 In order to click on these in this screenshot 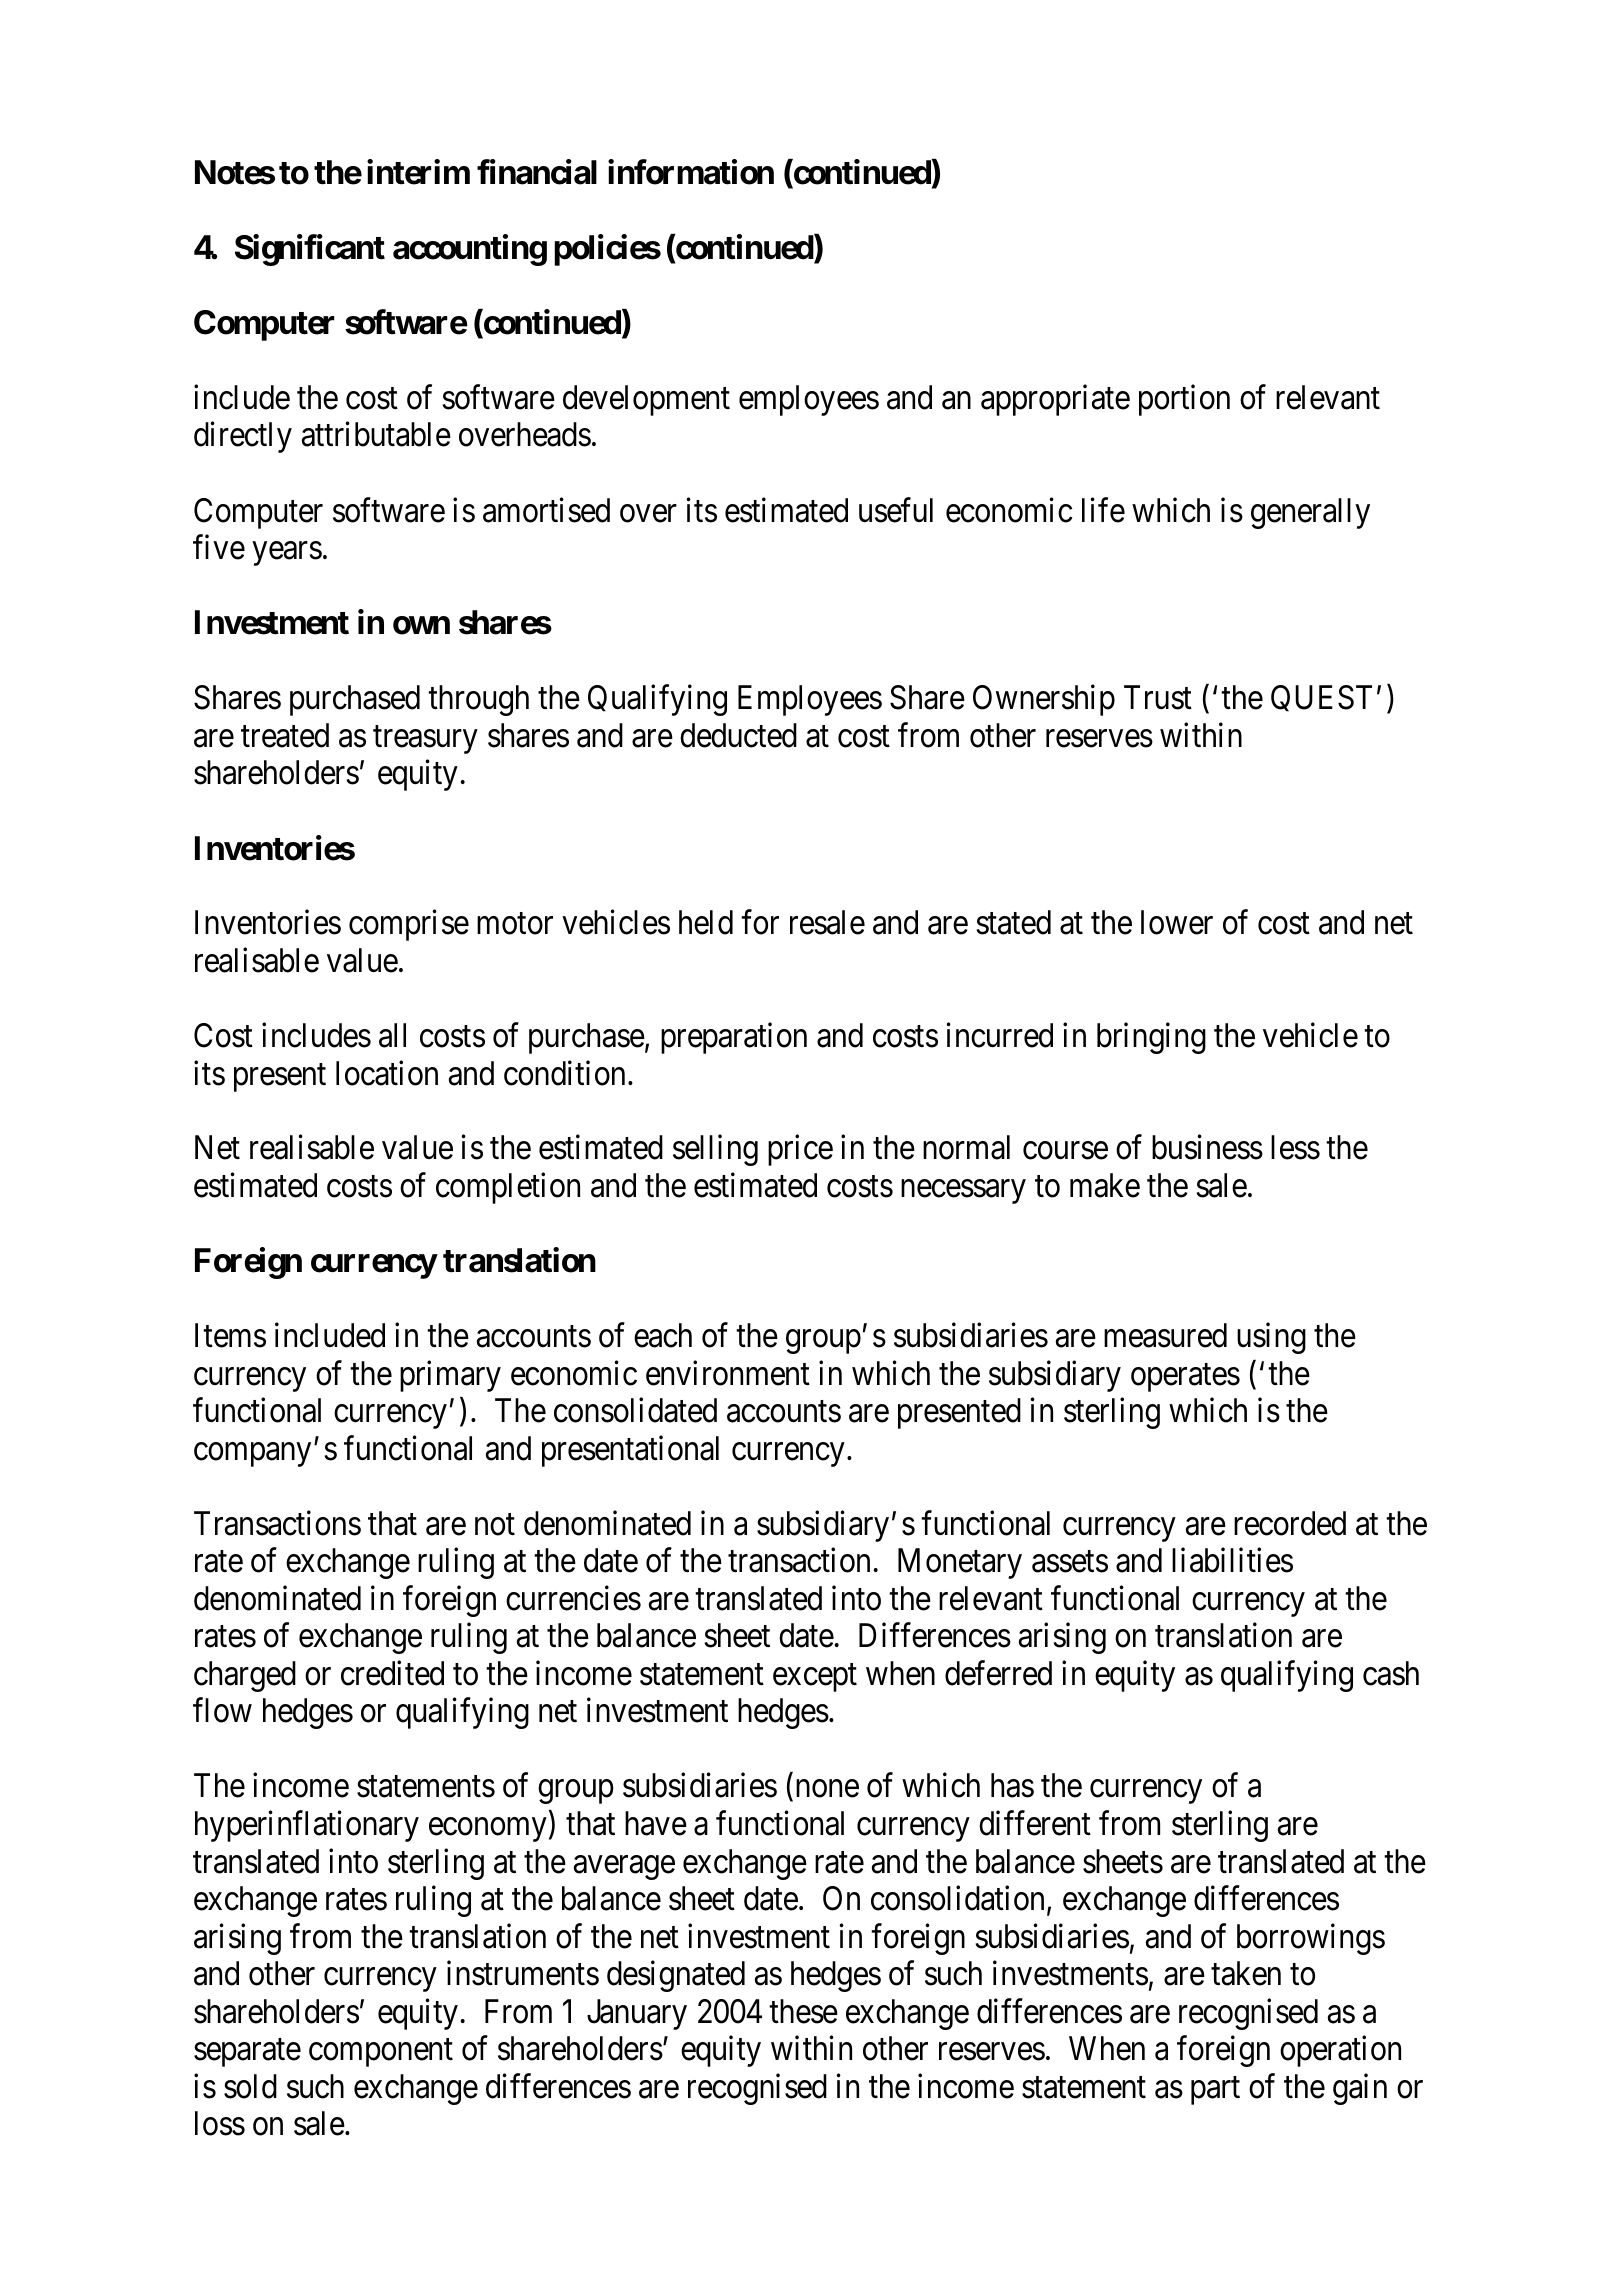, I will do `click(803, 2011)`.
